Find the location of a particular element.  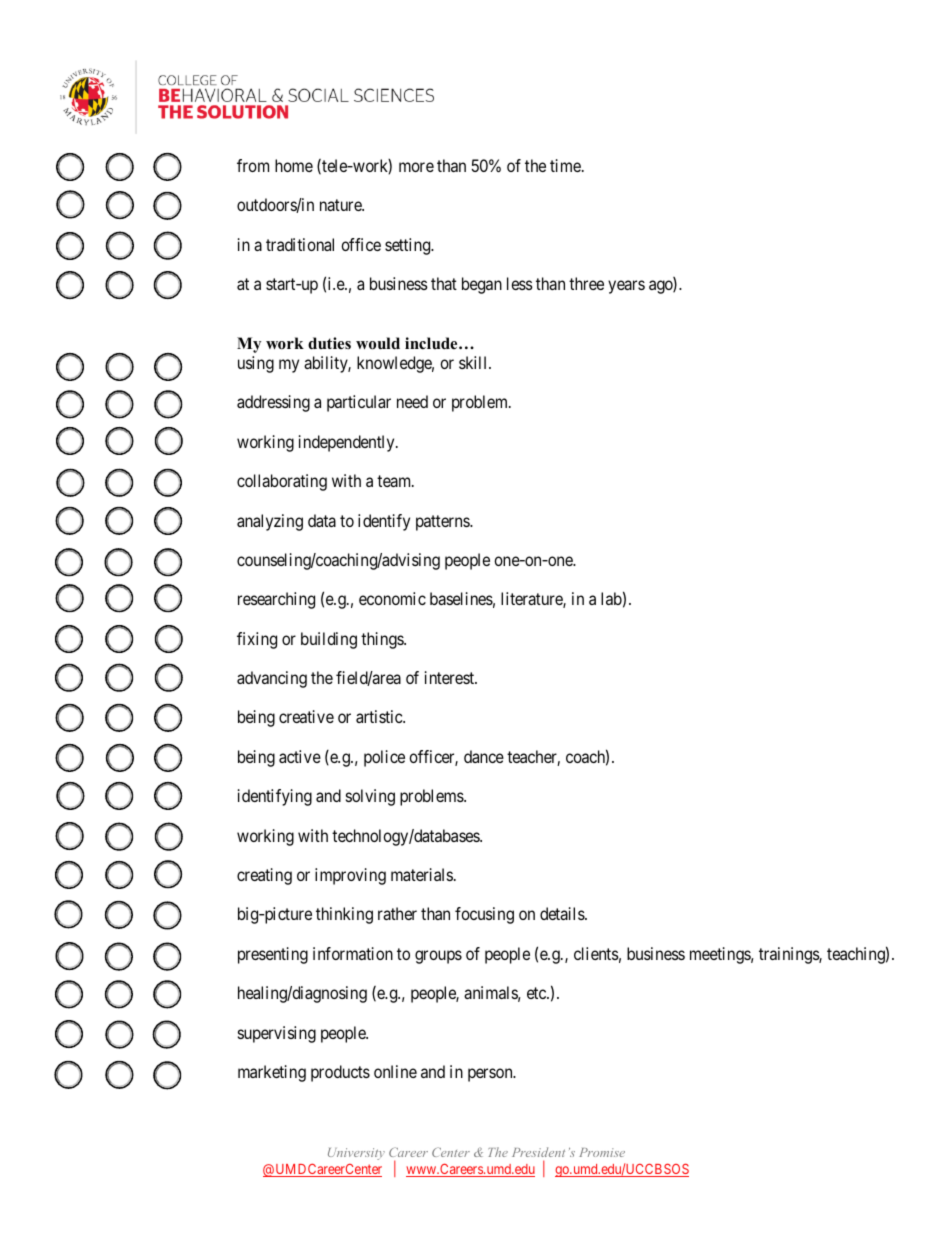

time is located at coordinates (565, 165).
